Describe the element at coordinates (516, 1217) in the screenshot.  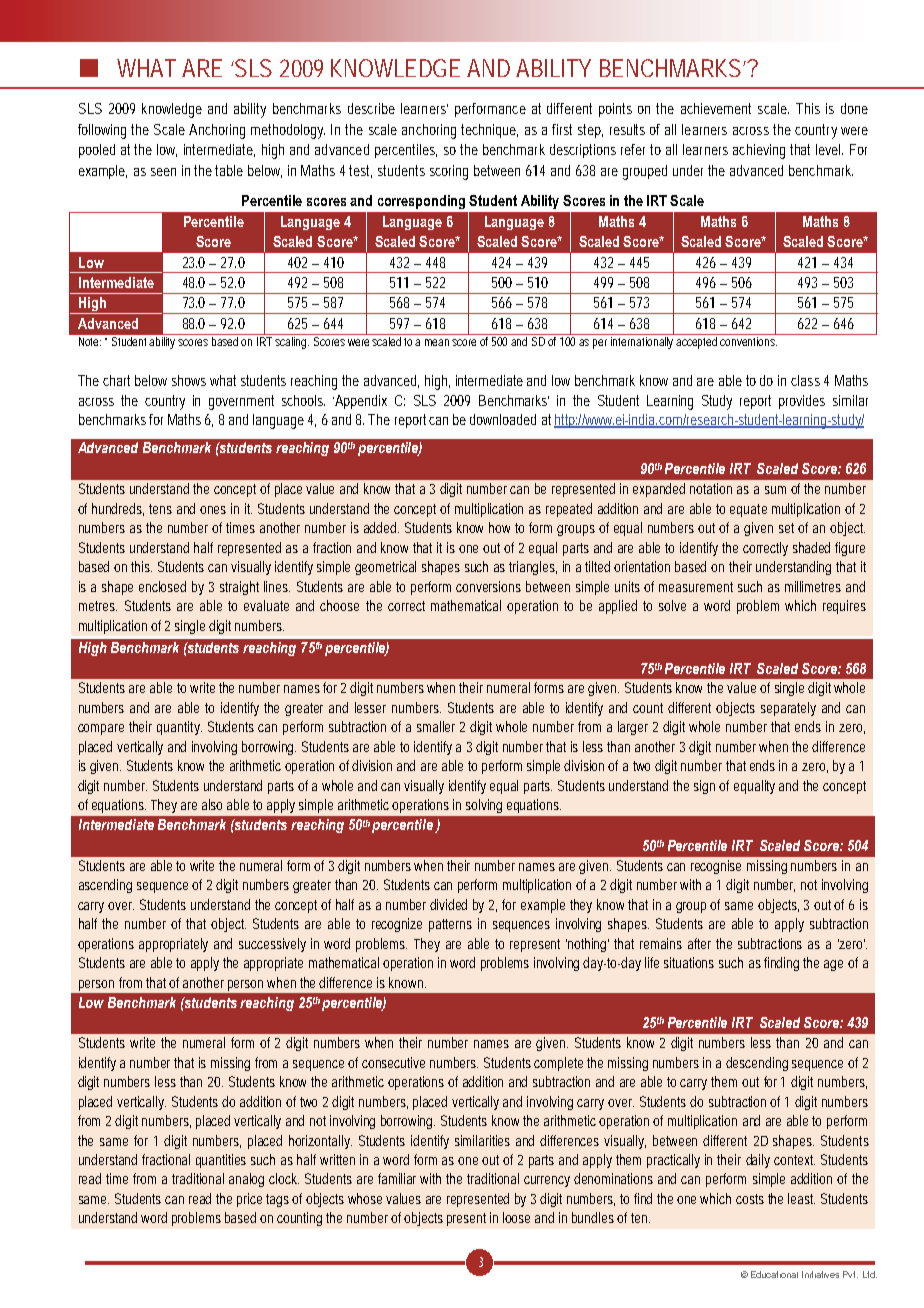
I see `loose` at that location.
